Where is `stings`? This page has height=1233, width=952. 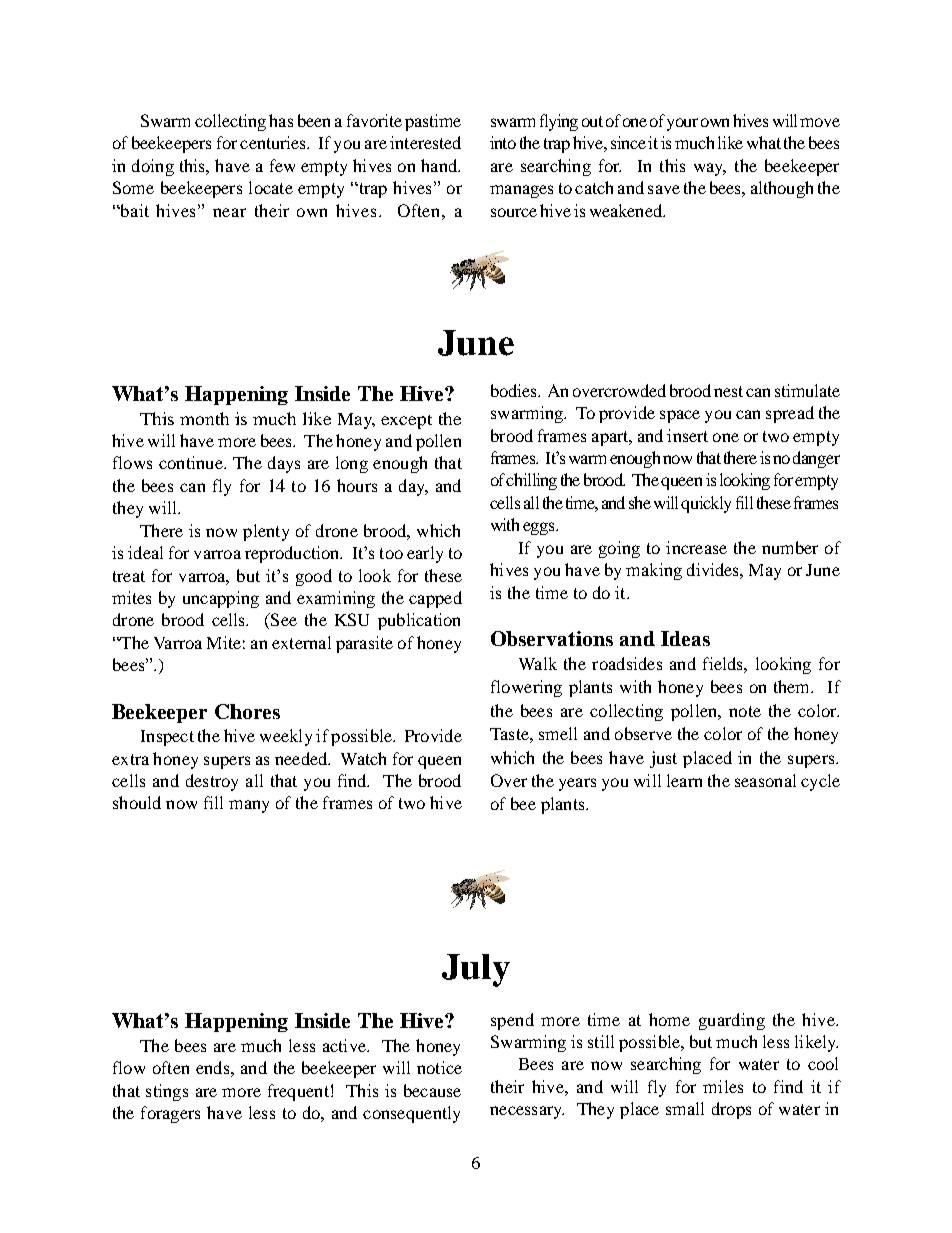
stings is located at coordinates (167, 1092).
